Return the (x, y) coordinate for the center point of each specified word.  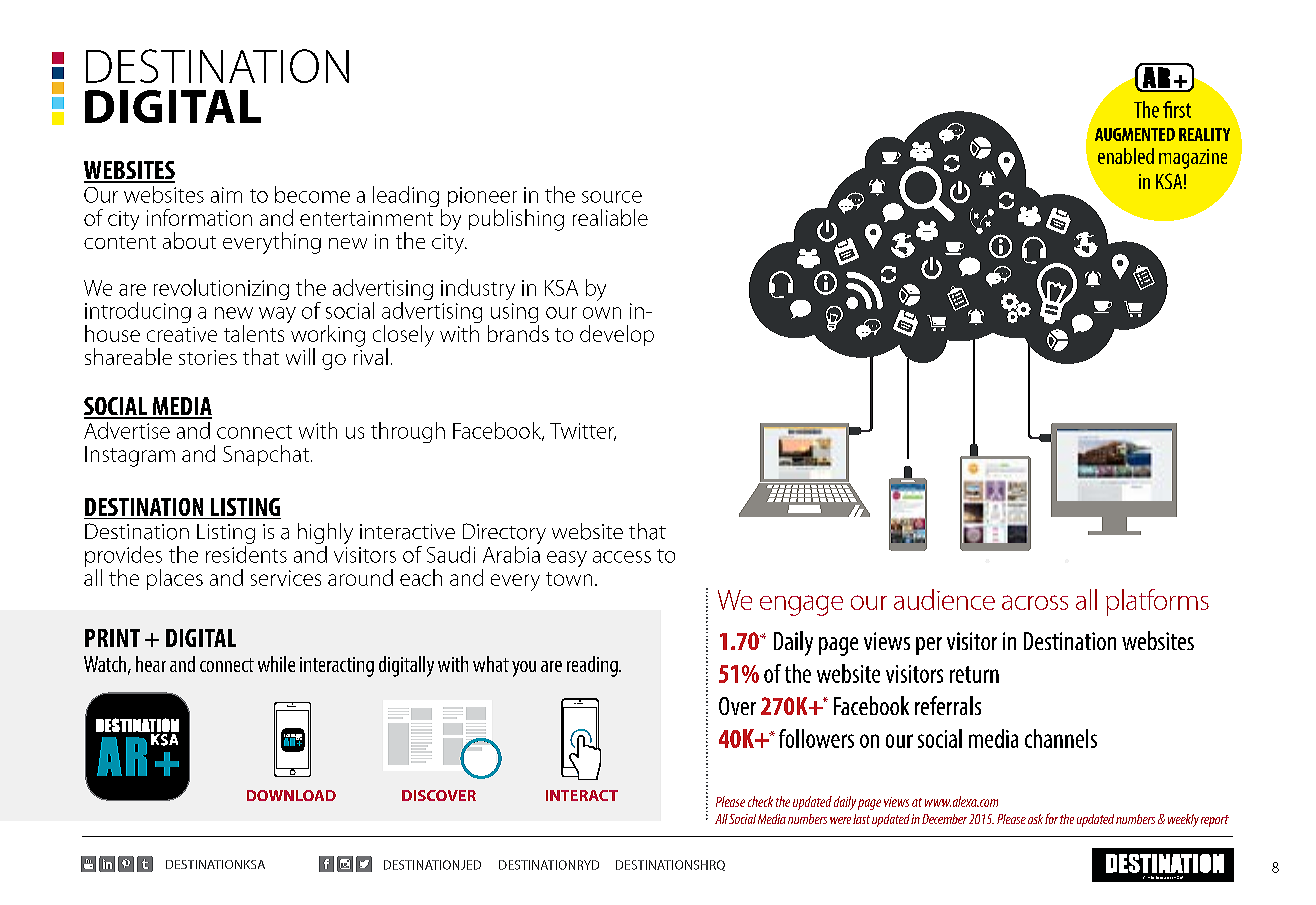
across (1035, 602)
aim (226, 195)
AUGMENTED (1135, 134)
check (760, 801)
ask (1035, 819)
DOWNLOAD (291, 795)
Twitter (583, 432)
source (612, 197)
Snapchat (266, 455)
